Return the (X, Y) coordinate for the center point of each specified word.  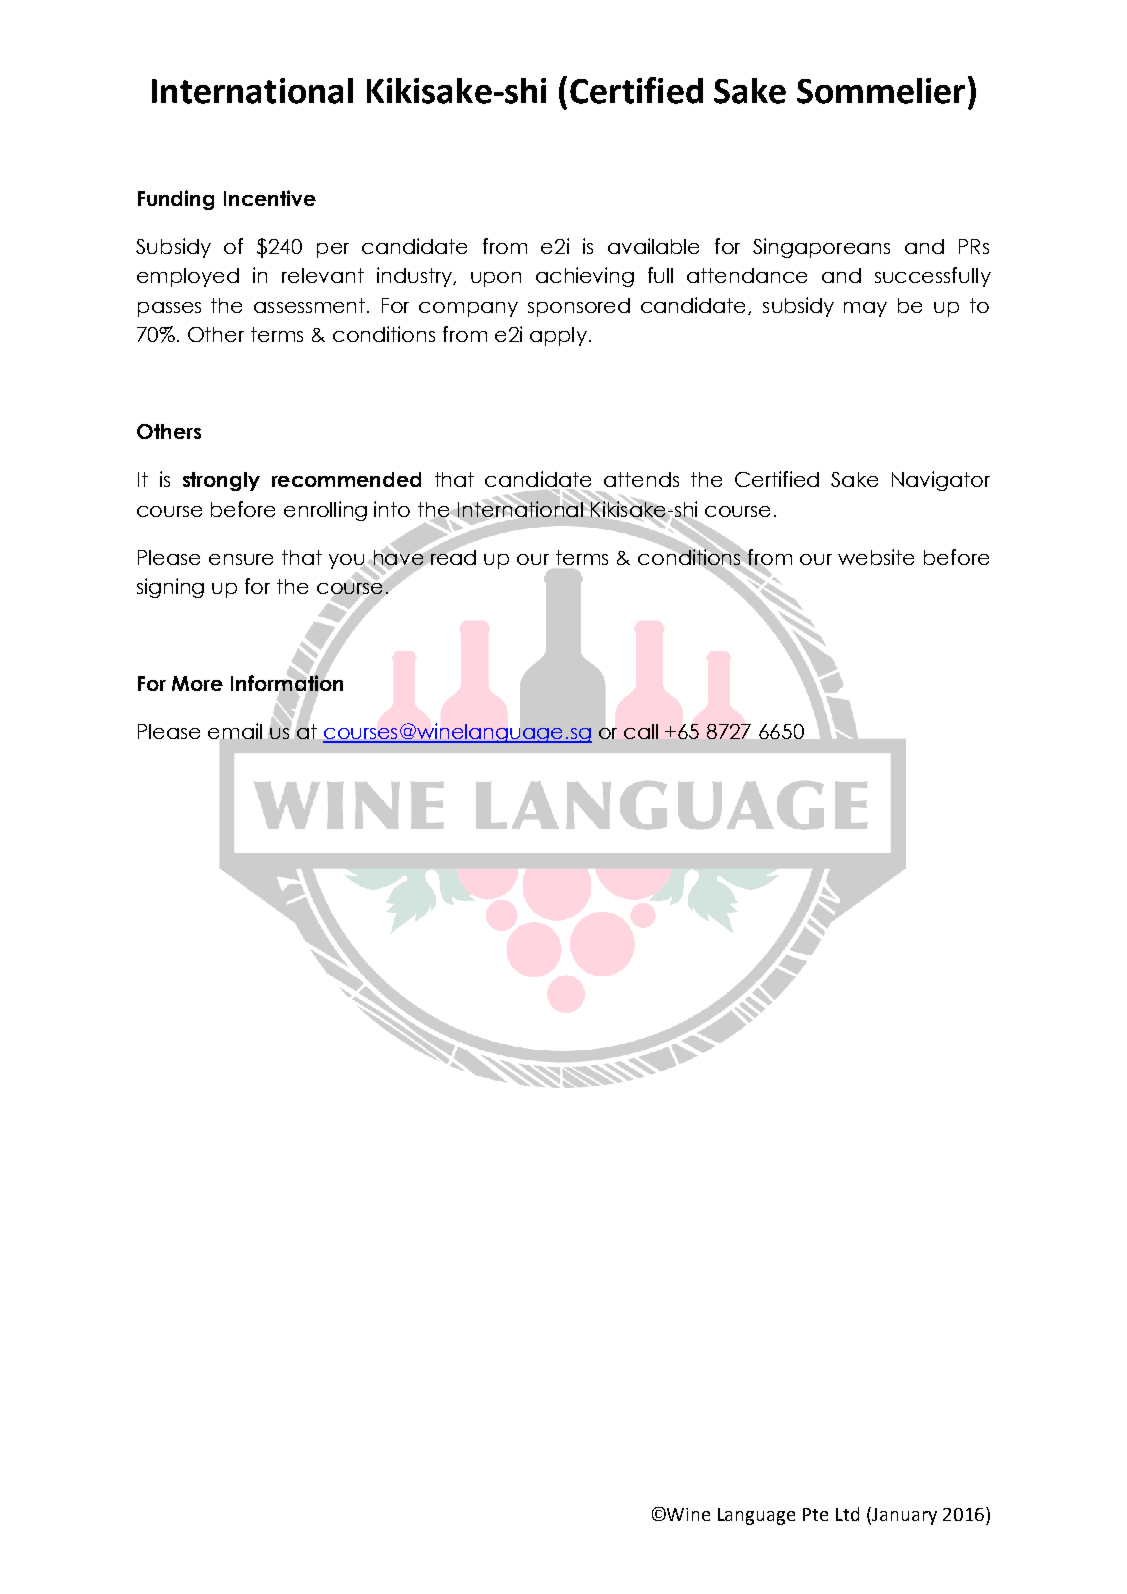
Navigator (941, 481)
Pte (815, 1514)
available (653, 246)
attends (641, 479)
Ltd (847, 1514)
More (197, 683)
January (903, 1516)
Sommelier (881, 91)
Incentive (270, 198)
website (876, 557)
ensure (241, 559)
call (641, 731)
